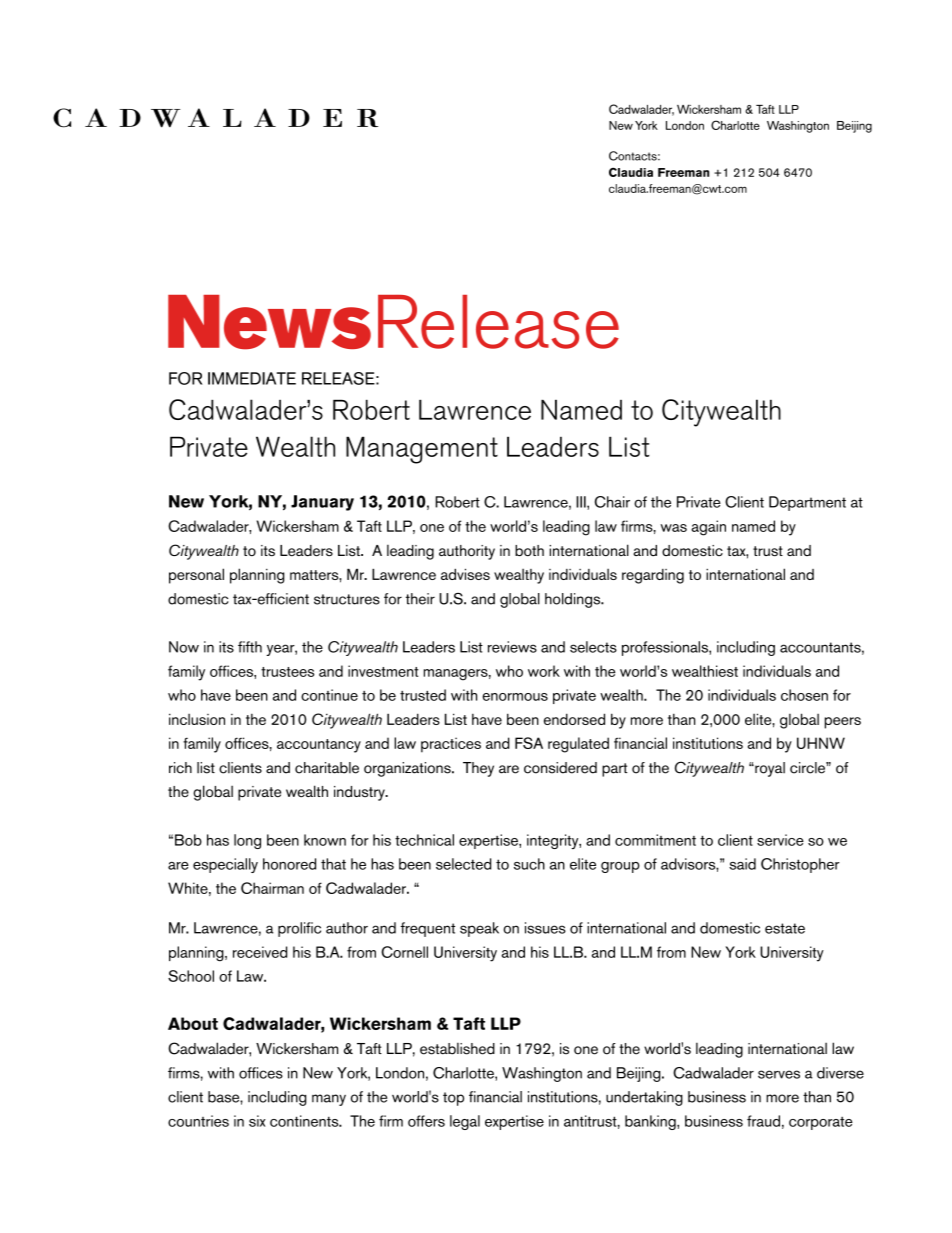  I want to click on IMMEDIATE, so click(252, 378).
